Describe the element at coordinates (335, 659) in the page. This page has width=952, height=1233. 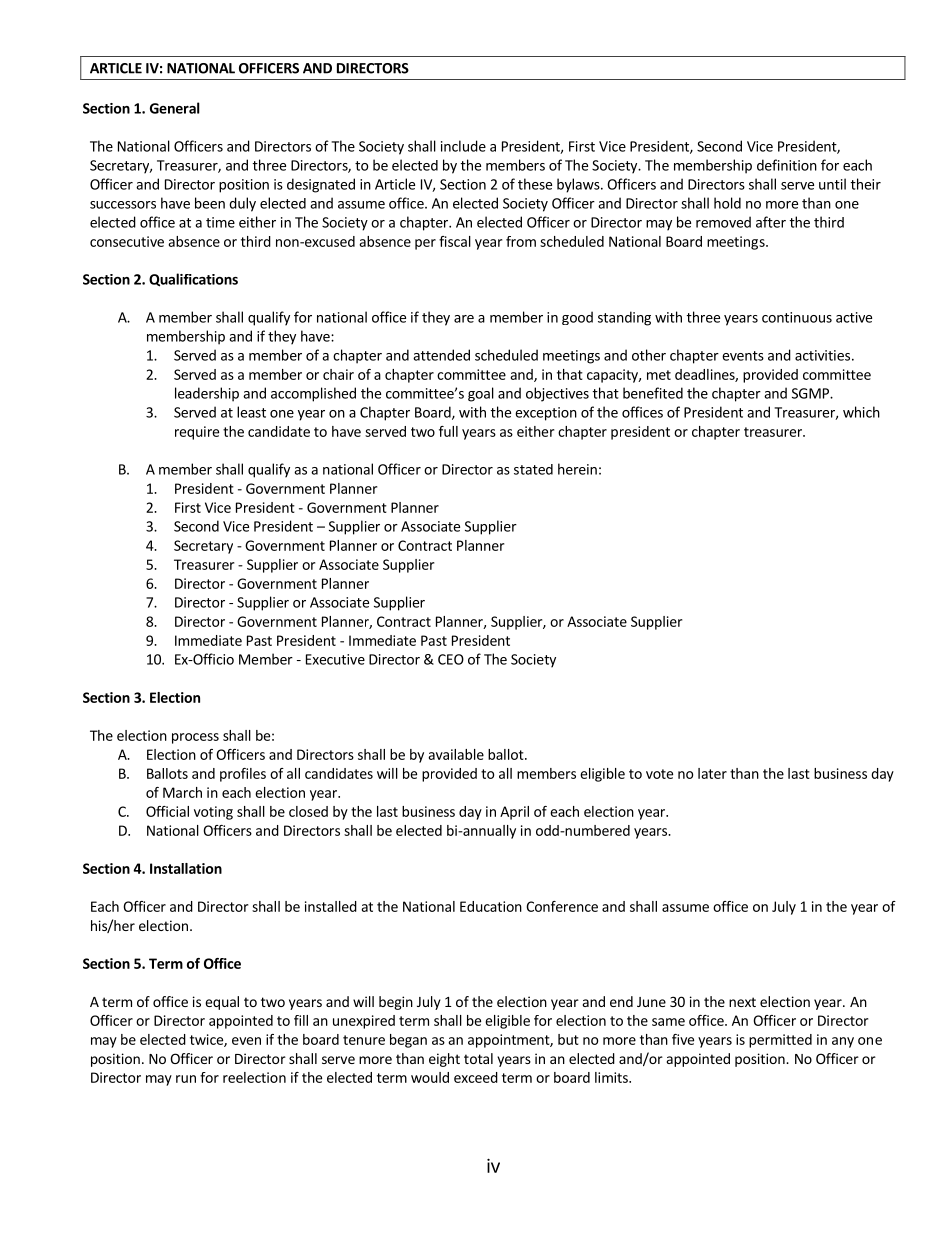
I see `Executive` at that location.
